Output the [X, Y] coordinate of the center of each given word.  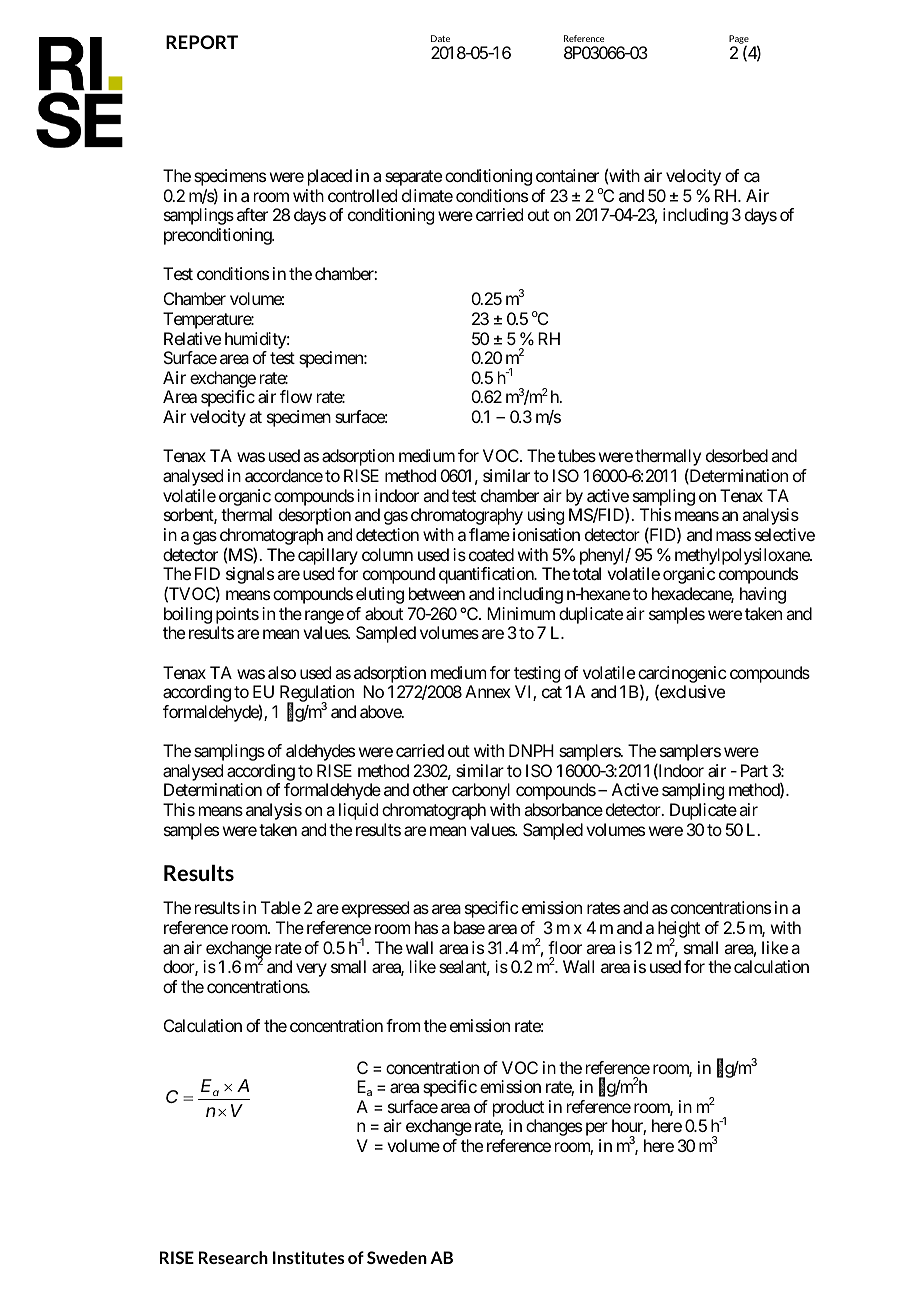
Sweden [397, 1257]
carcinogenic [682, 675]
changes [554, 1127]
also [282, 672]
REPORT [202, 42]
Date [440, 38]
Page [739, 40]
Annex [488, 691]
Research [233, 1257]
